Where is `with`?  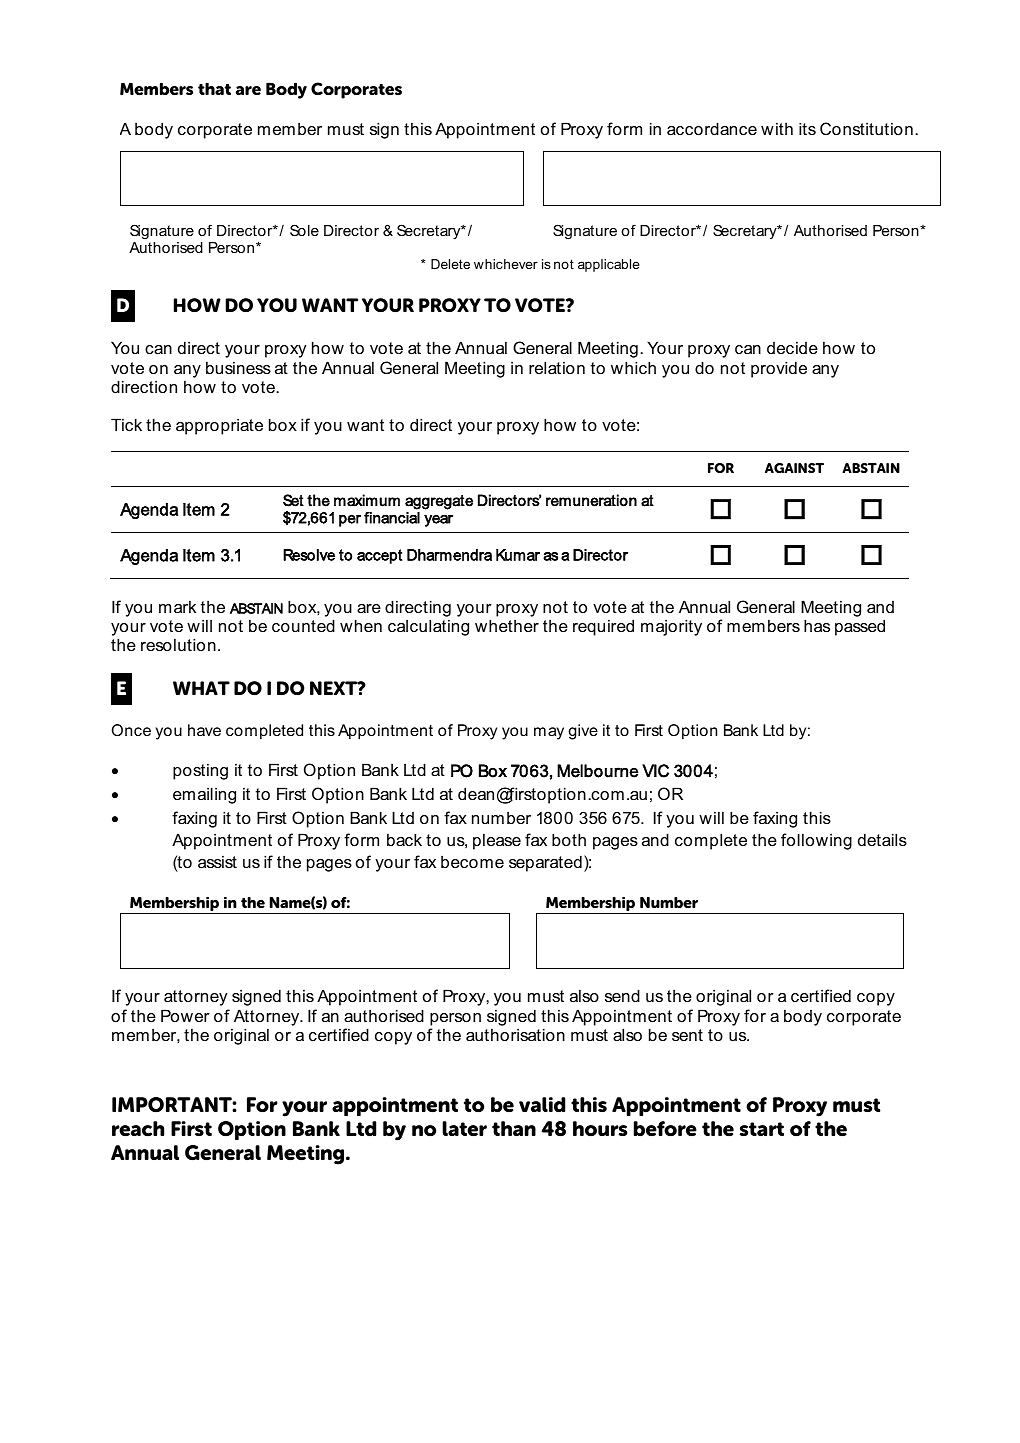 with is located at coordinates (777, 128).
